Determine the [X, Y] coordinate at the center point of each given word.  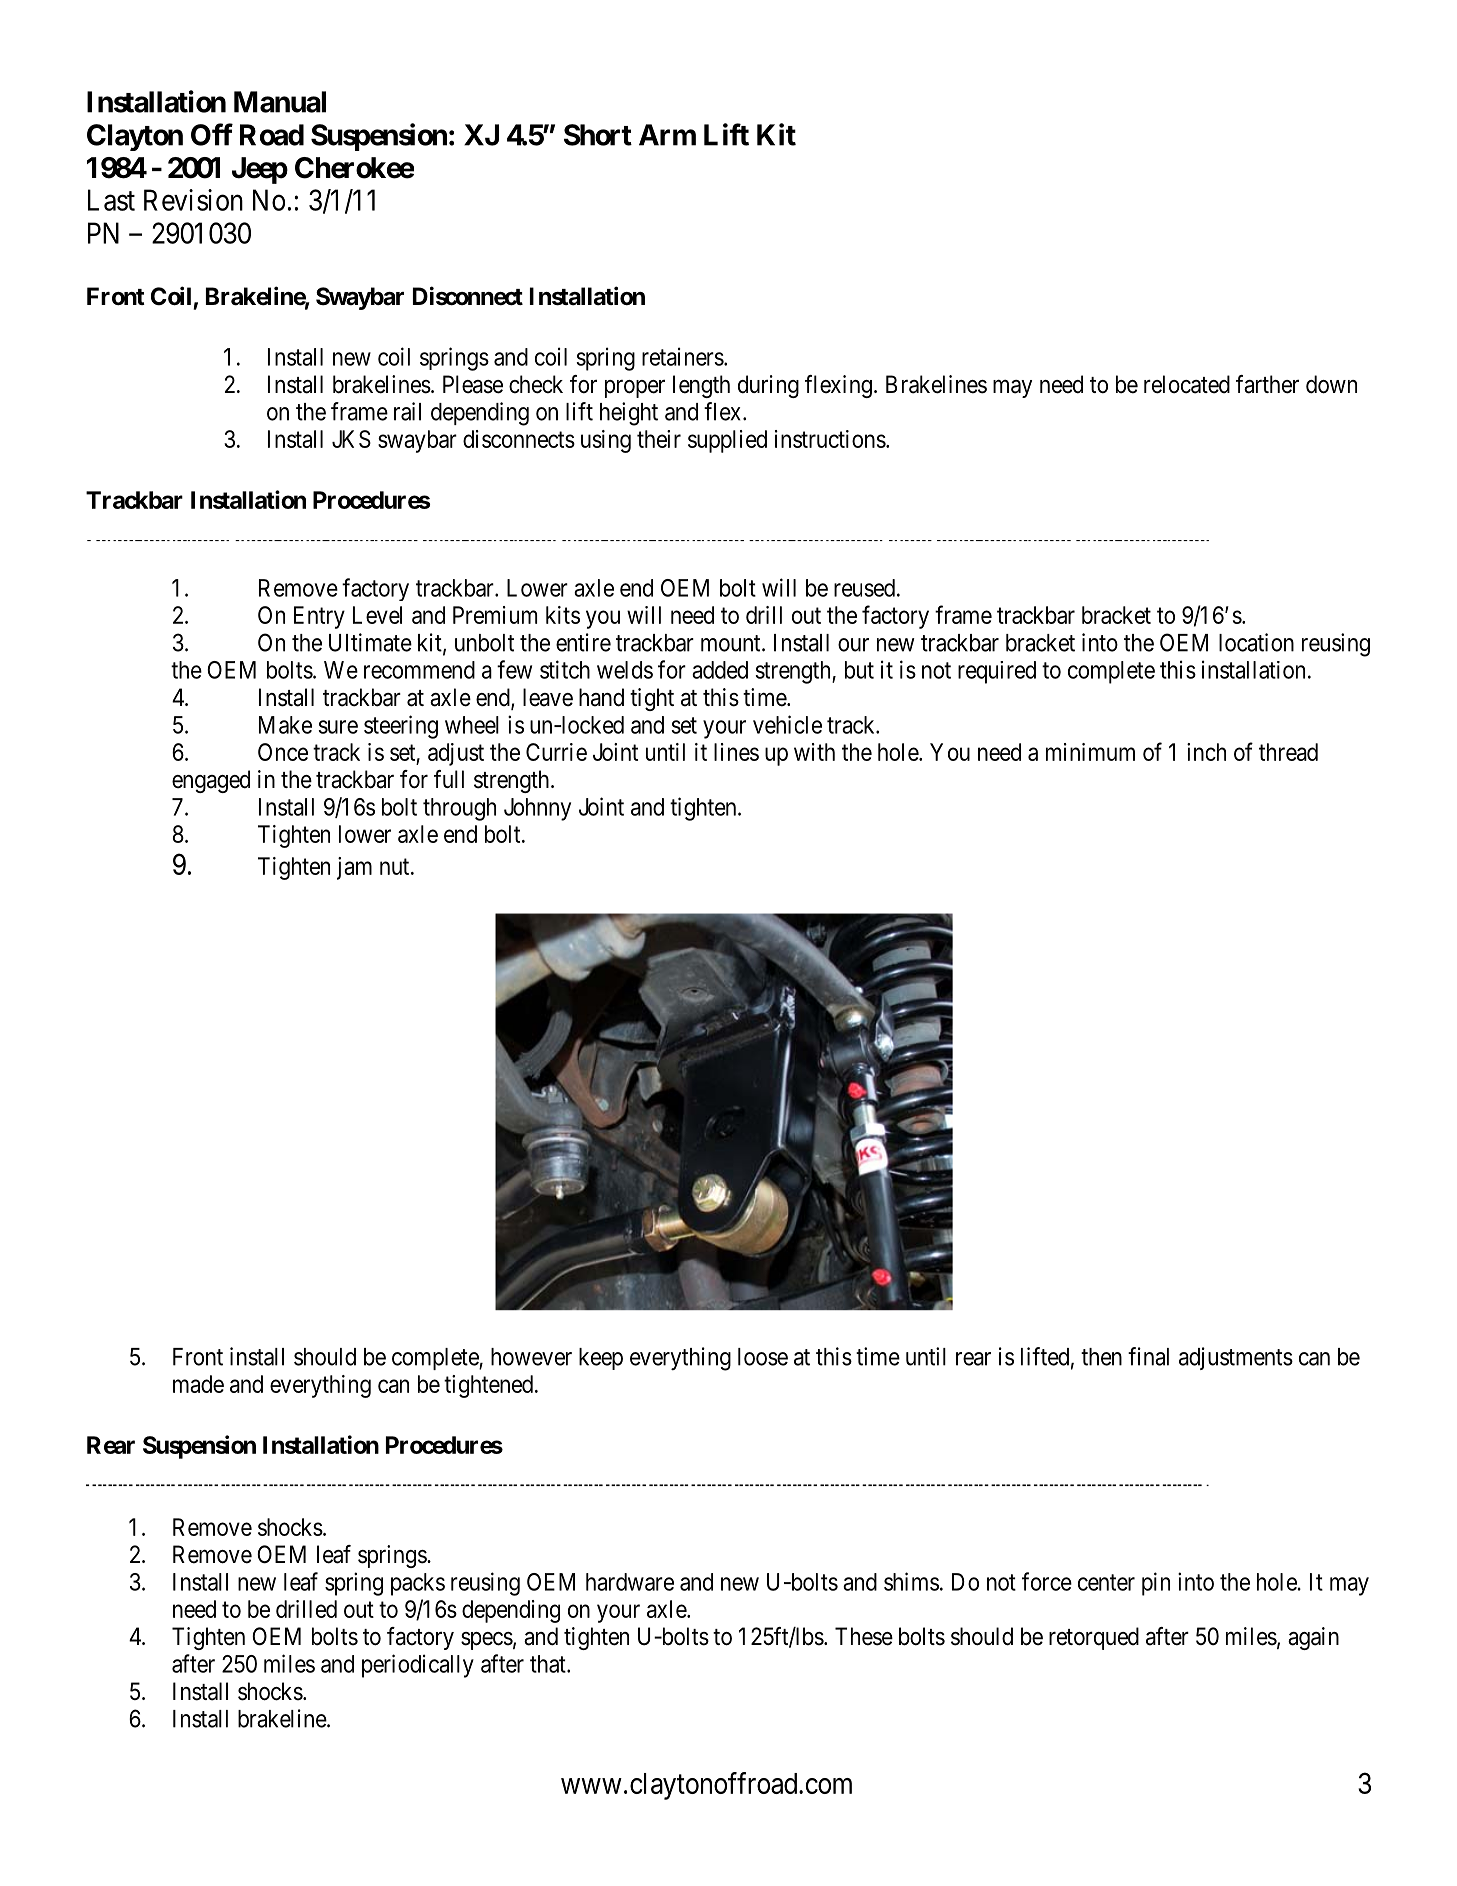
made [198, 1384]
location [1256, 642]
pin [1156, 1584]
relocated [1187, 384]
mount [732, 643]
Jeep [260, 170]
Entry [319, 617]
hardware [630, 1582]
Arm [667, 135]
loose [763, 1357]
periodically [418, 1666]
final [1148, 1356]
